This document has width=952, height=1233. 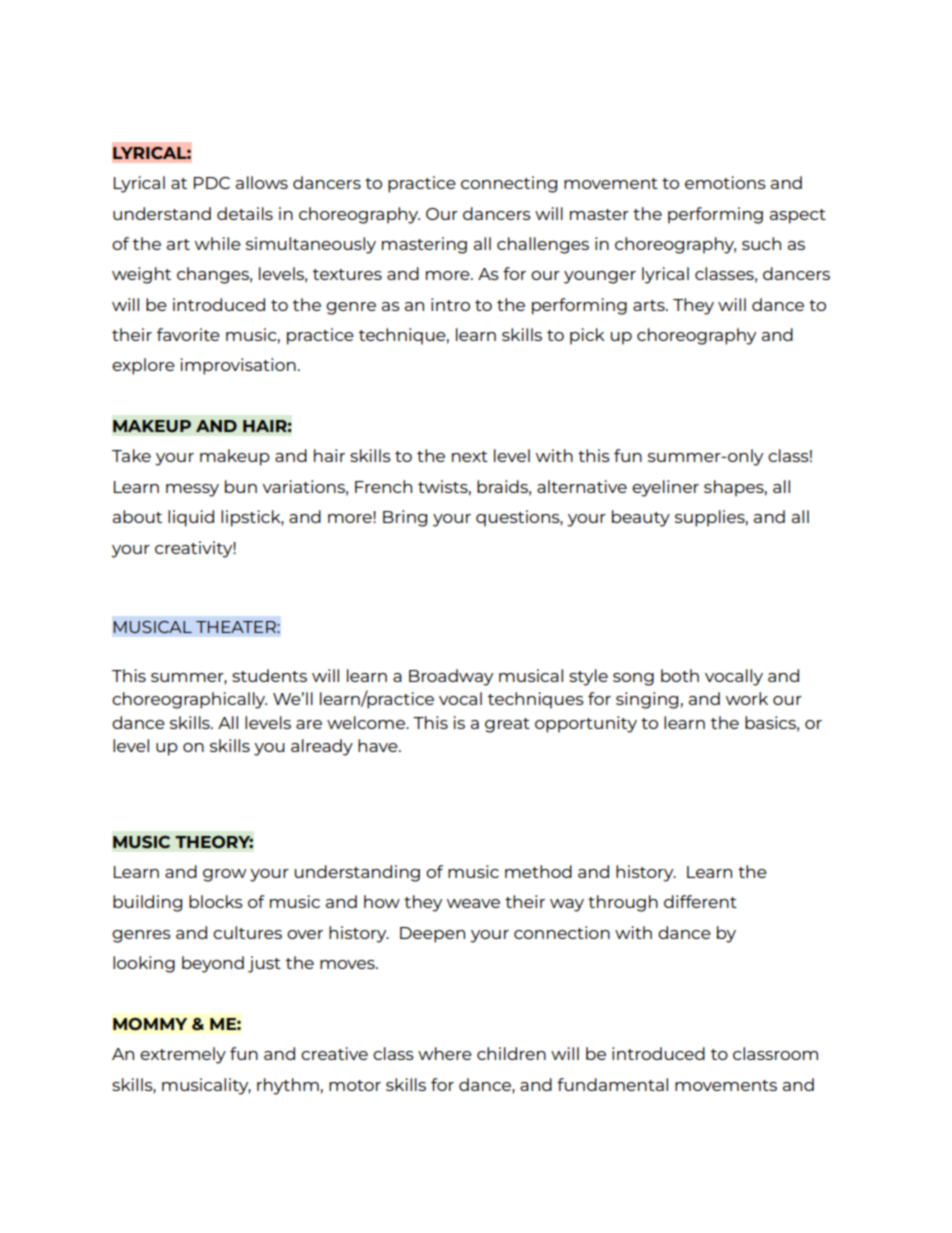 What do you see at coordinates (269, 675) in the document?
I see `students` at bounding box center [269, 675].
